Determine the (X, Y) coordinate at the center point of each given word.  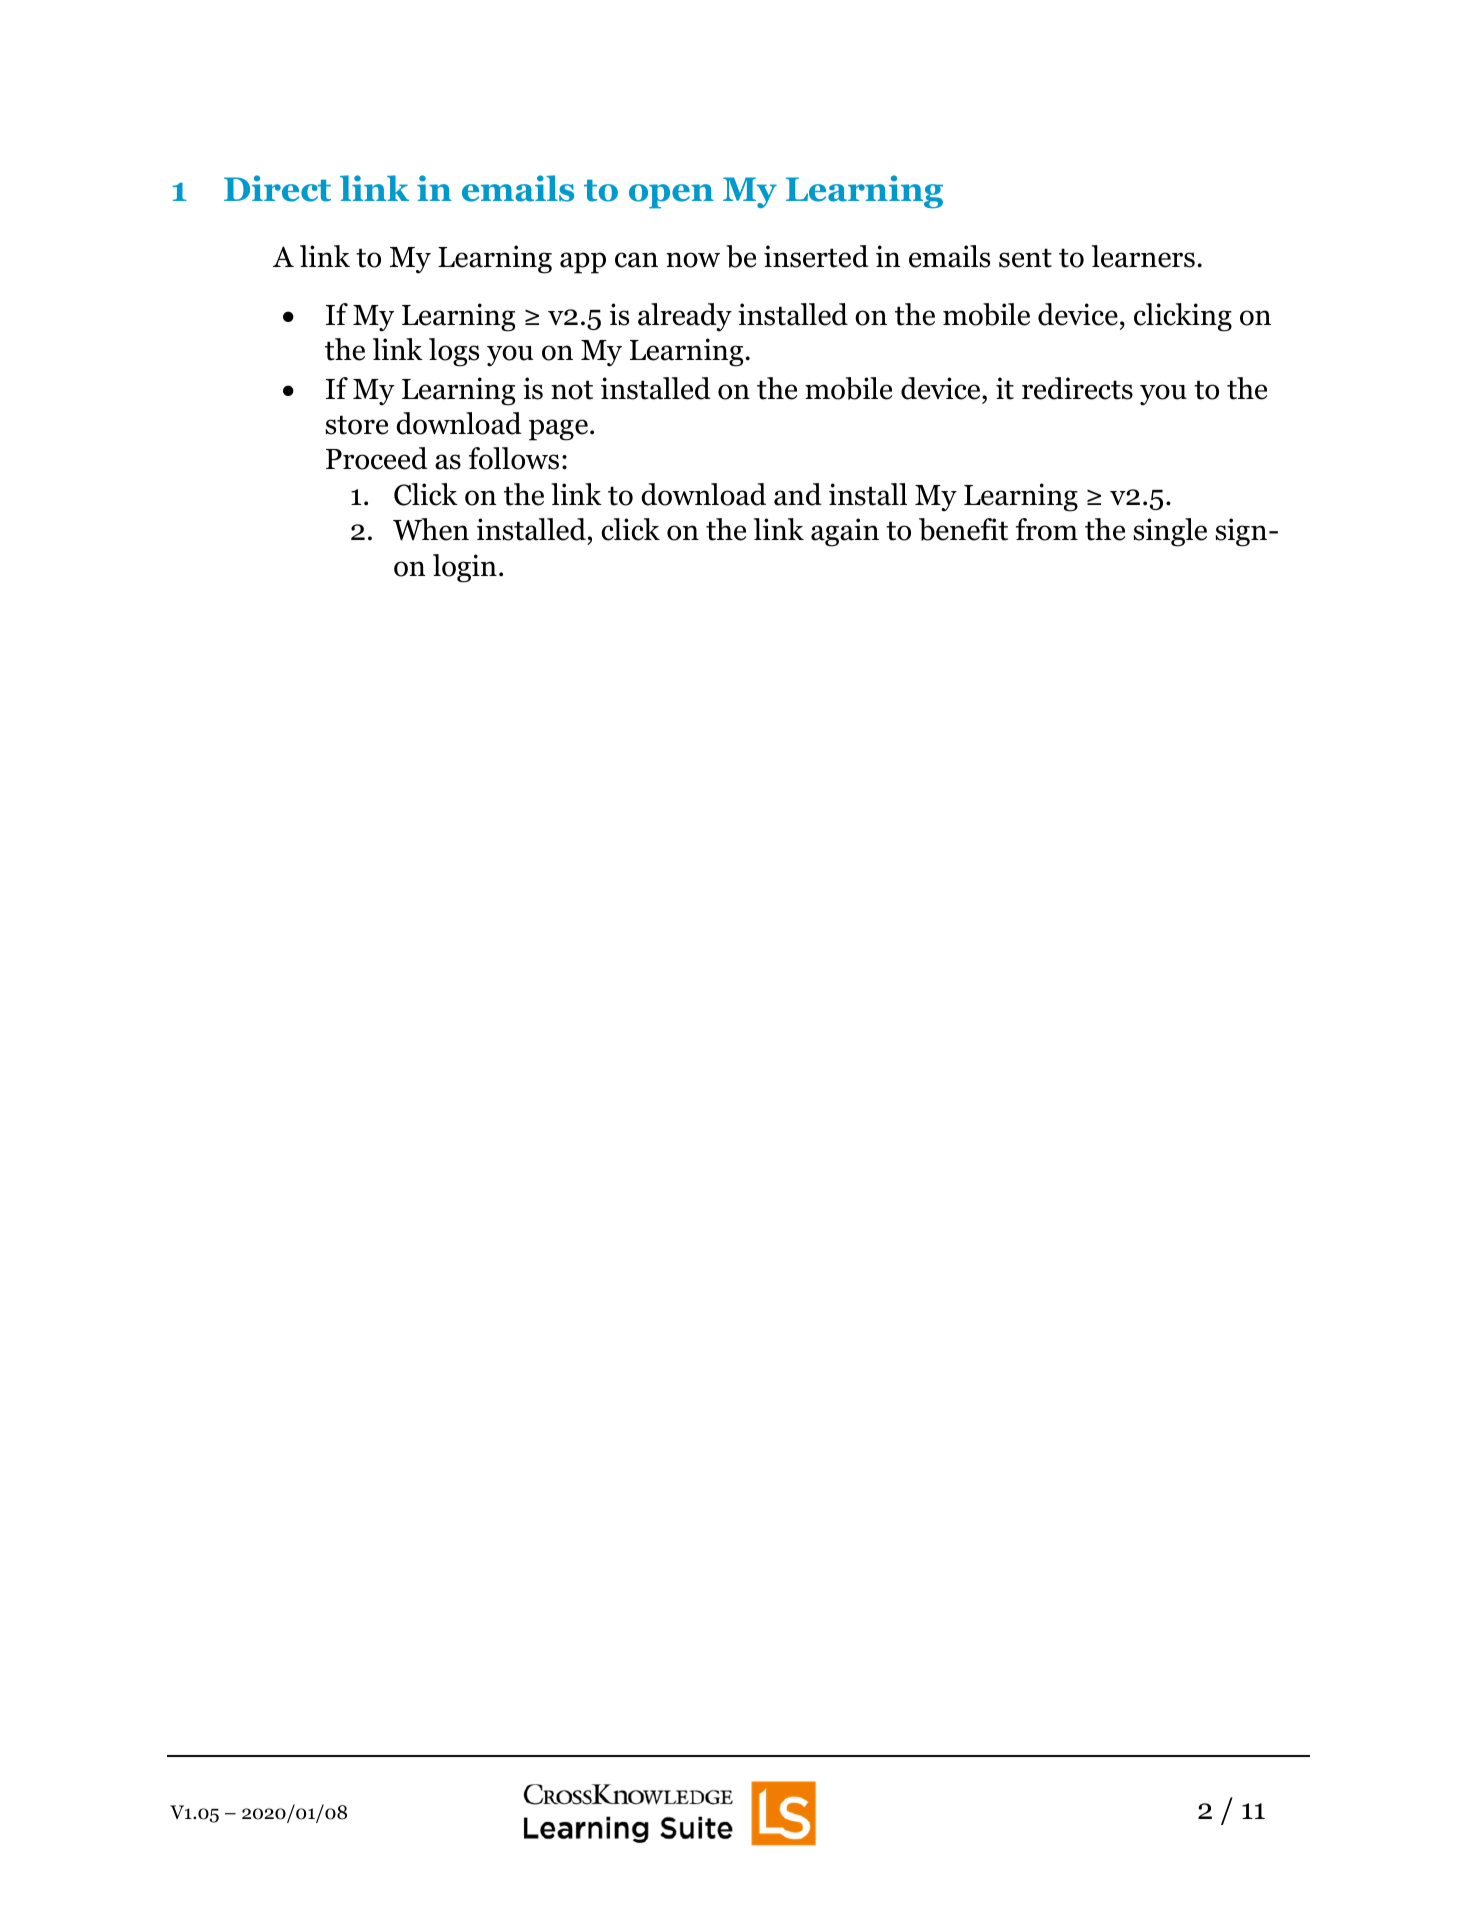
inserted (816, 256)
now (693, 260)
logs (454, 352)
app (583, 263)
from (1047, 529)
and (798, 494)
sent (1025, 258)
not (572, 390)
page (558, 430)
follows (514, 458)
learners (1143, 256)
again (845, 532)
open (671, 196)
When (431, 529)
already (685, 317)
